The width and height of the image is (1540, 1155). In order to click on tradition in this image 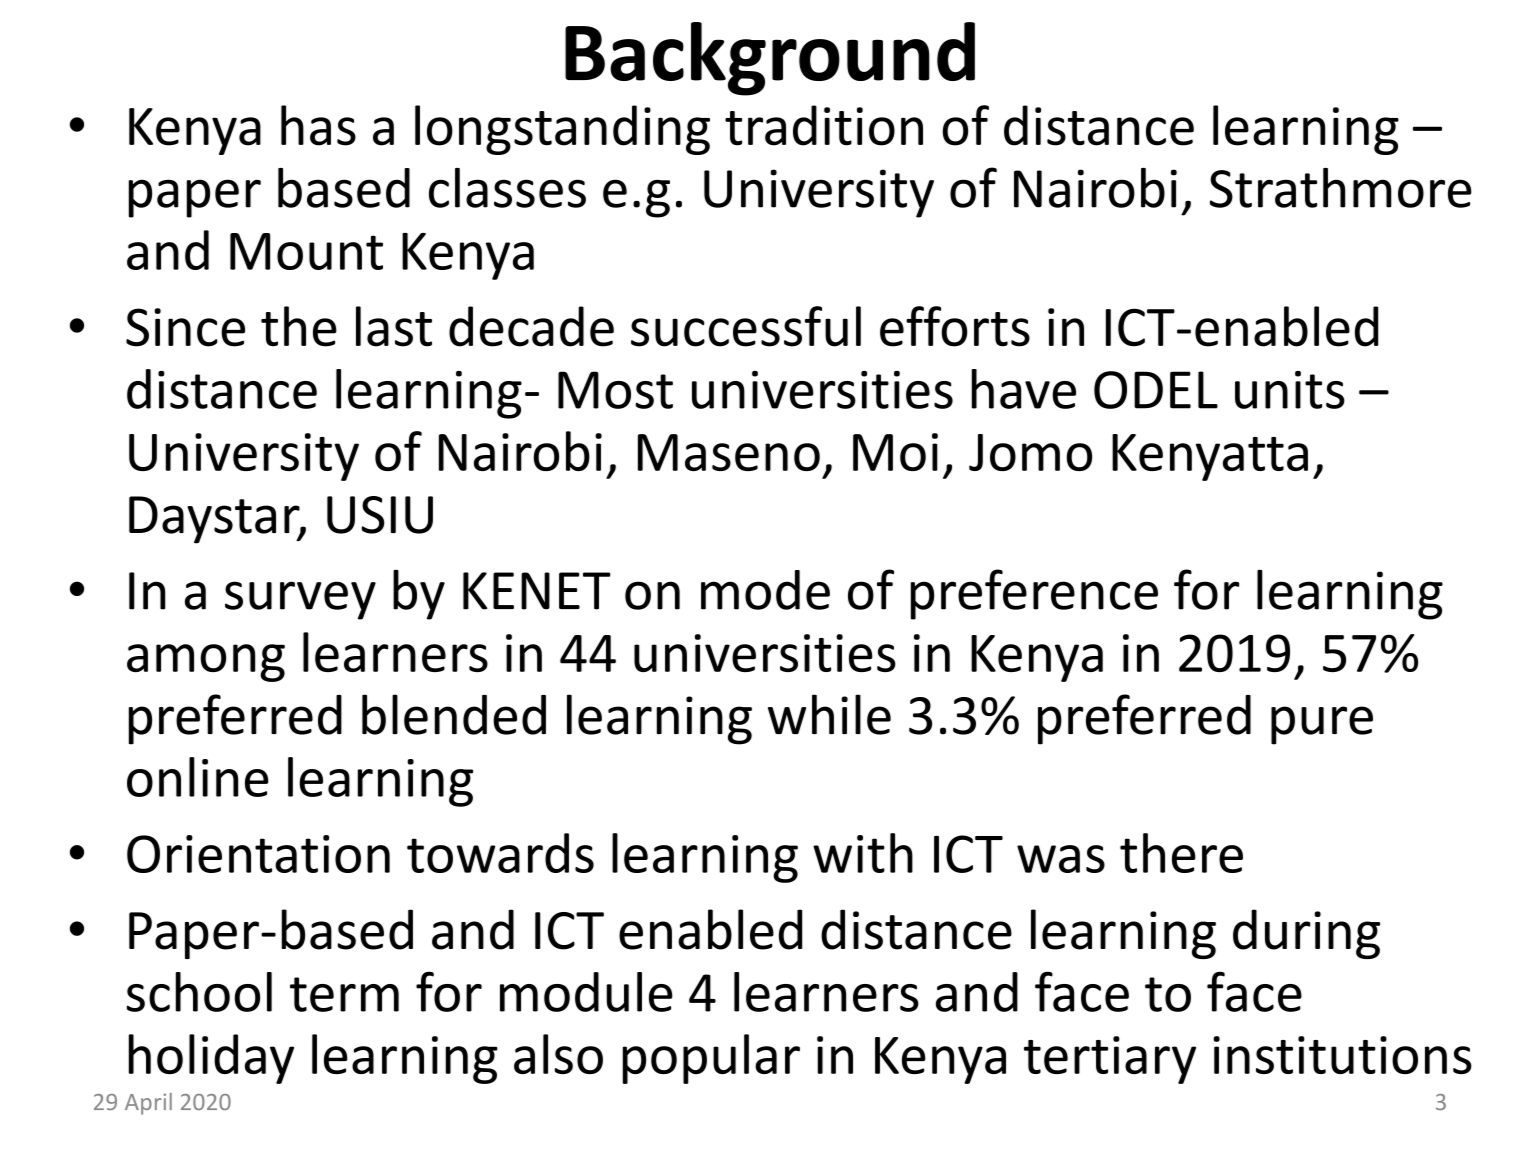, I will do `click(824, 125)`.
